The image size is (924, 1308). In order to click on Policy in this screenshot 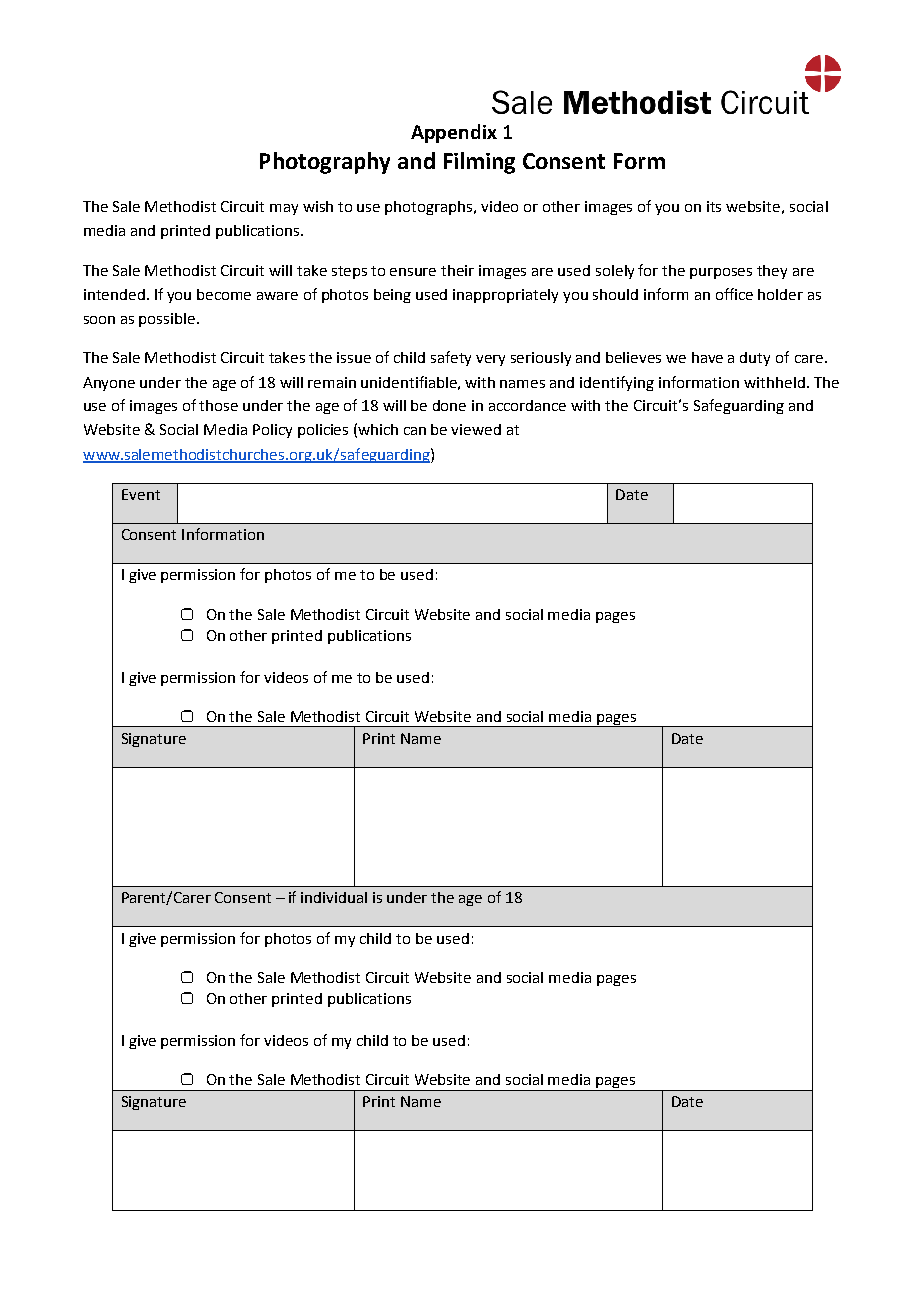, I will do `click(272, 431)`.
